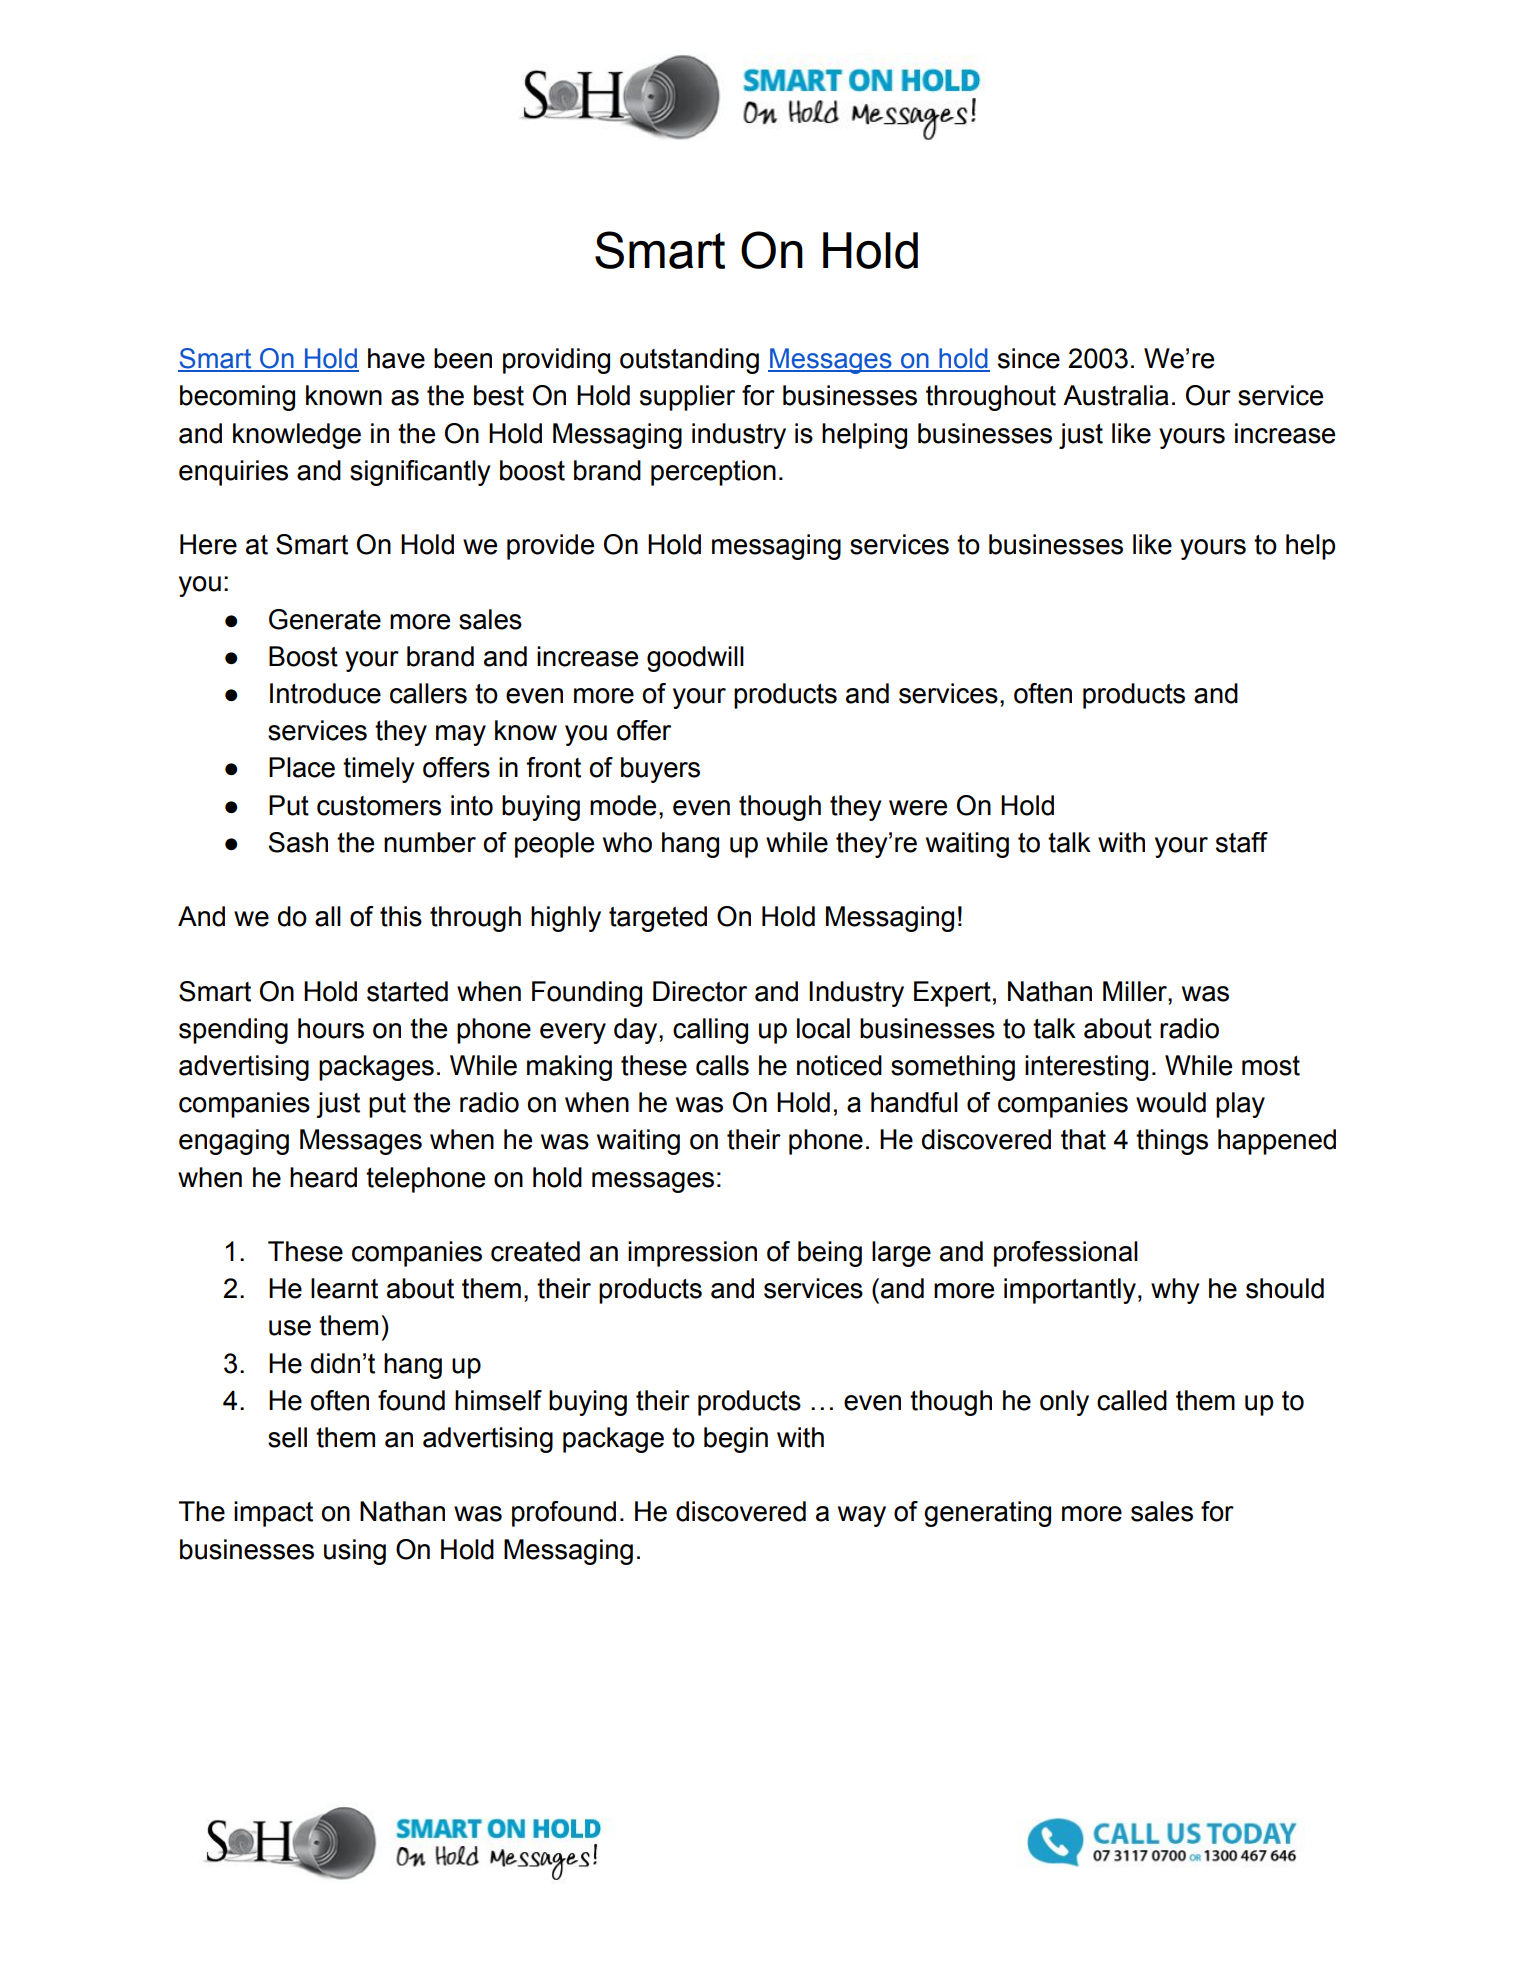 Image resolution: width=1518 pixels, height=1964 pixels. I want to click on have, so click(396, 358).
